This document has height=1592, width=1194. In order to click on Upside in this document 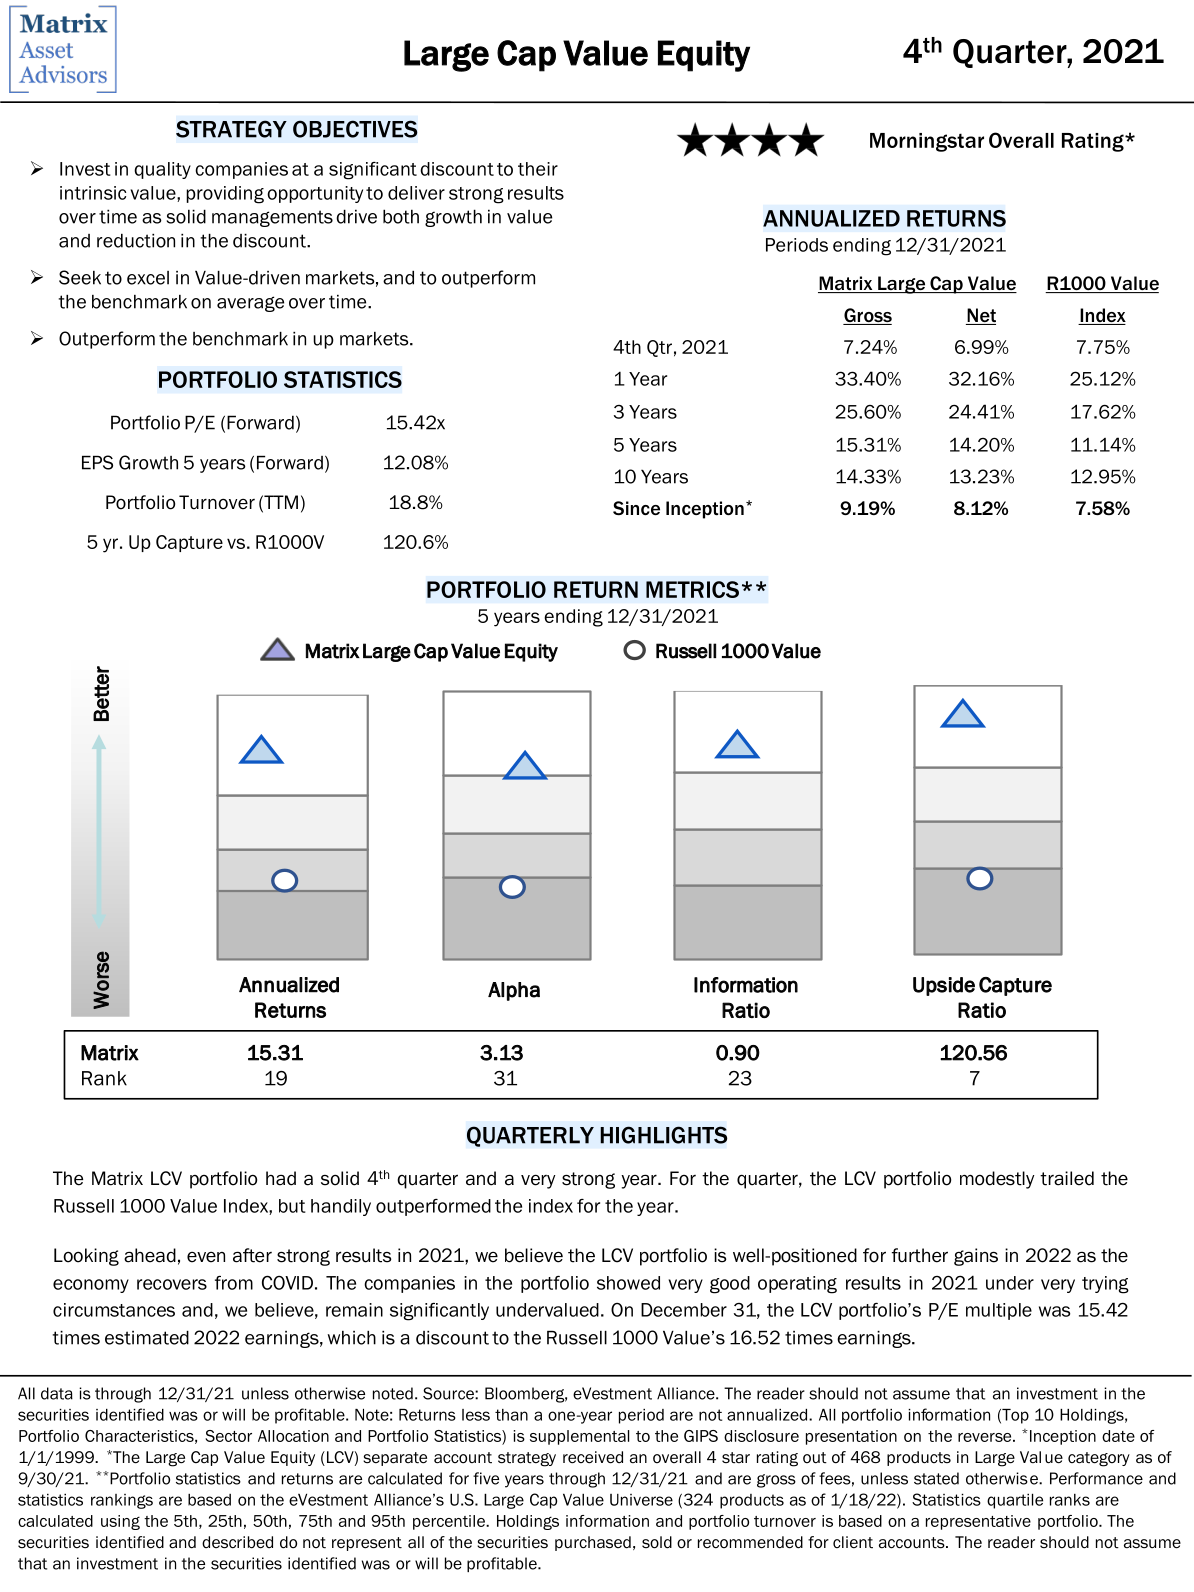, I will do `click(944, 986)`.
